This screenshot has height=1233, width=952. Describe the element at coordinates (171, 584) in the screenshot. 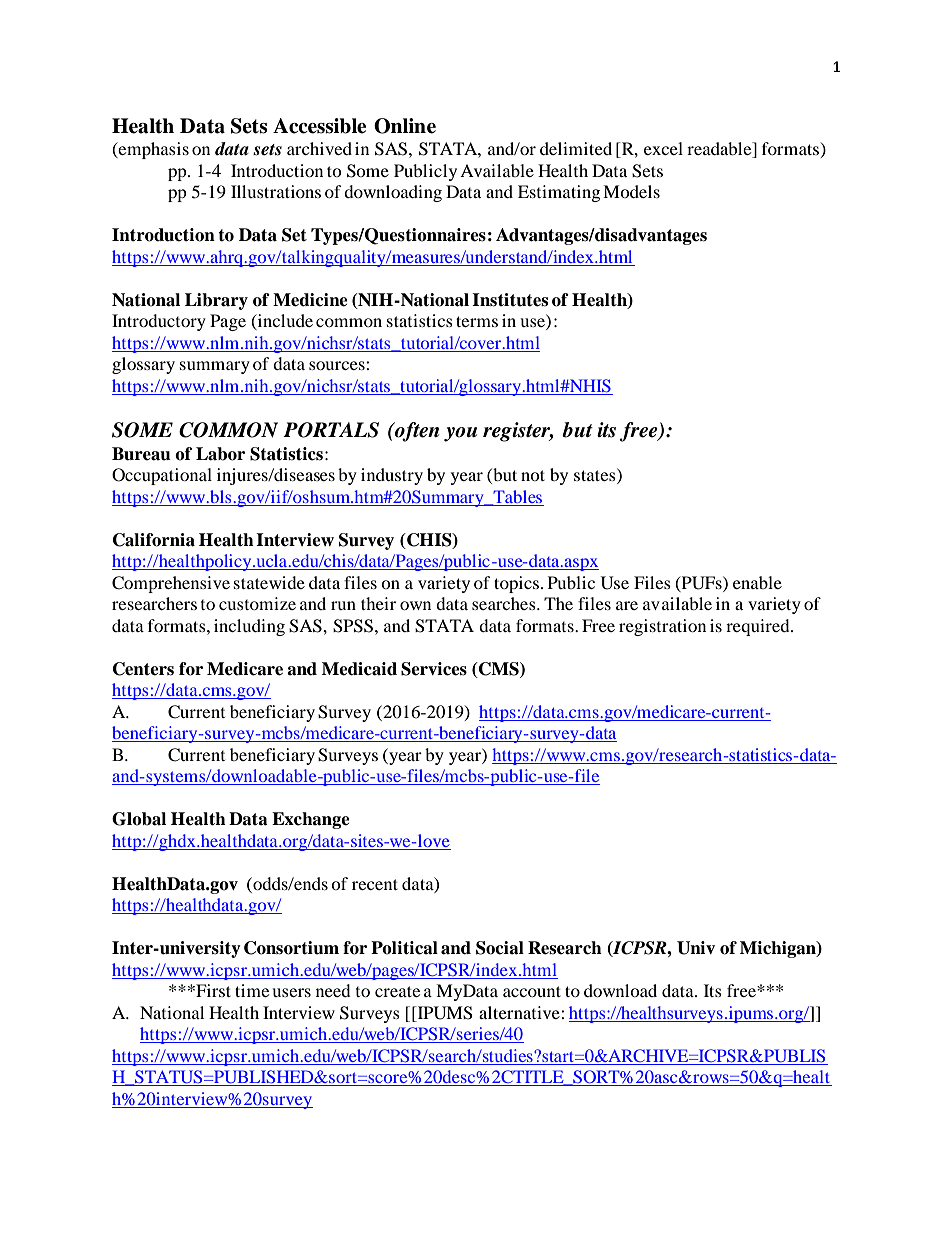

I see `Comprehensive` at that location.
